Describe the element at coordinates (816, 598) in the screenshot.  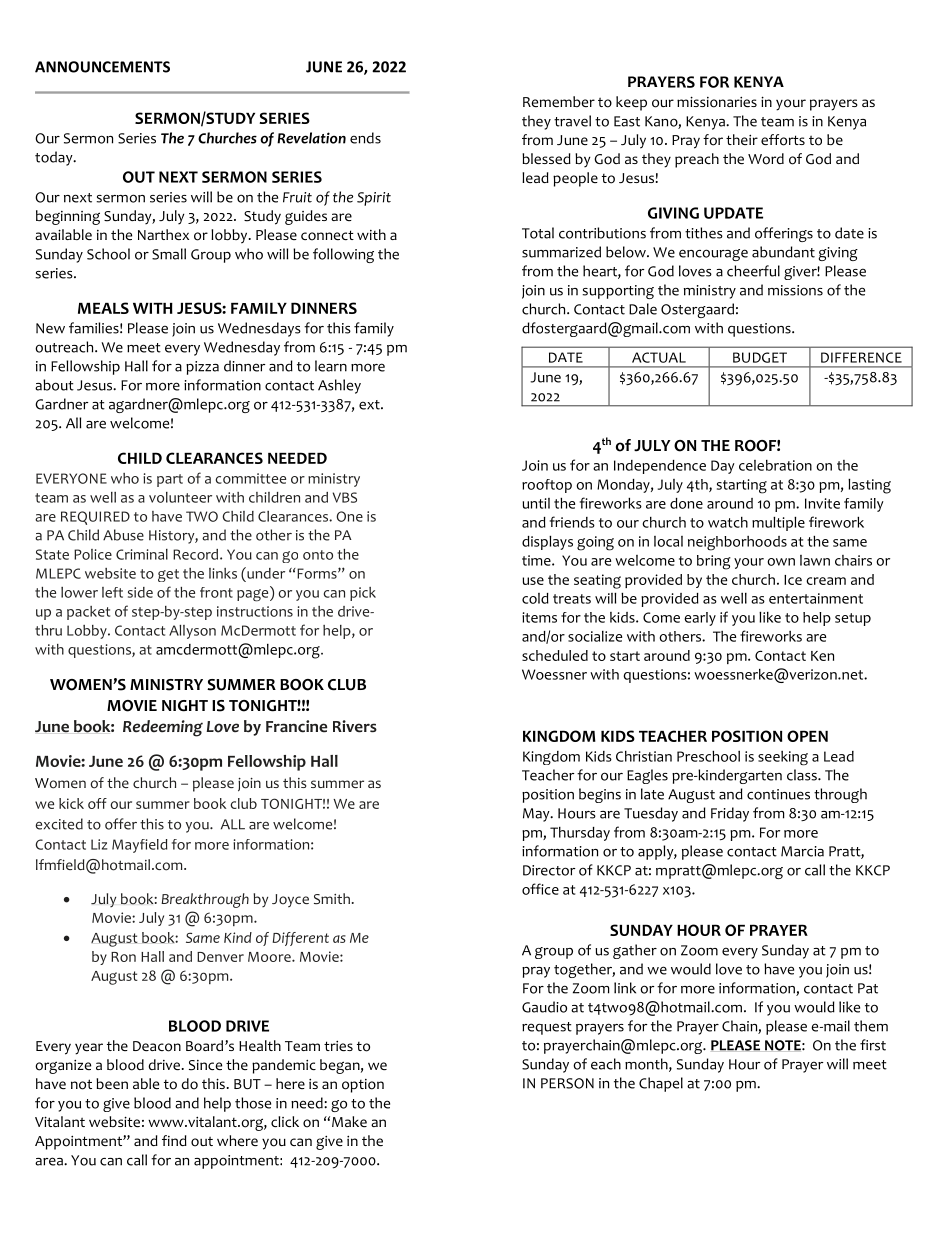
I see `entertainment` at that location.
